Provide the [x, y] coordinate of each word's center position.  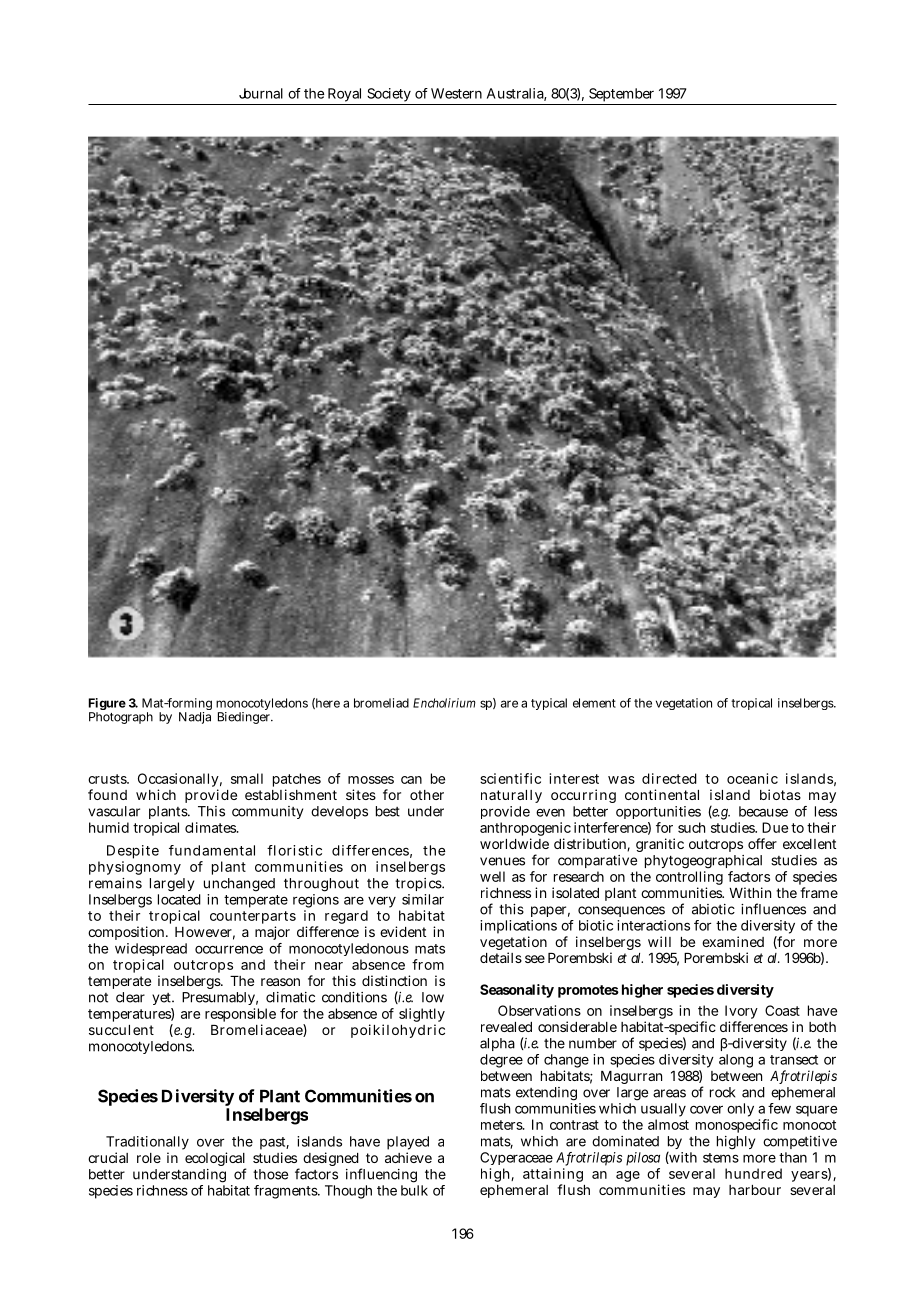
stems [721, 1158]
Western [456, 93]
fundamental [212, 850]
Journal [261, 93]
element [594, 703]
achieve [408, 1157]
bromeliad [381, 703]
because [763, 811]
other [427, 795]
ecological [215, 1160]
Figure [107, 705]
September [621, 95]
